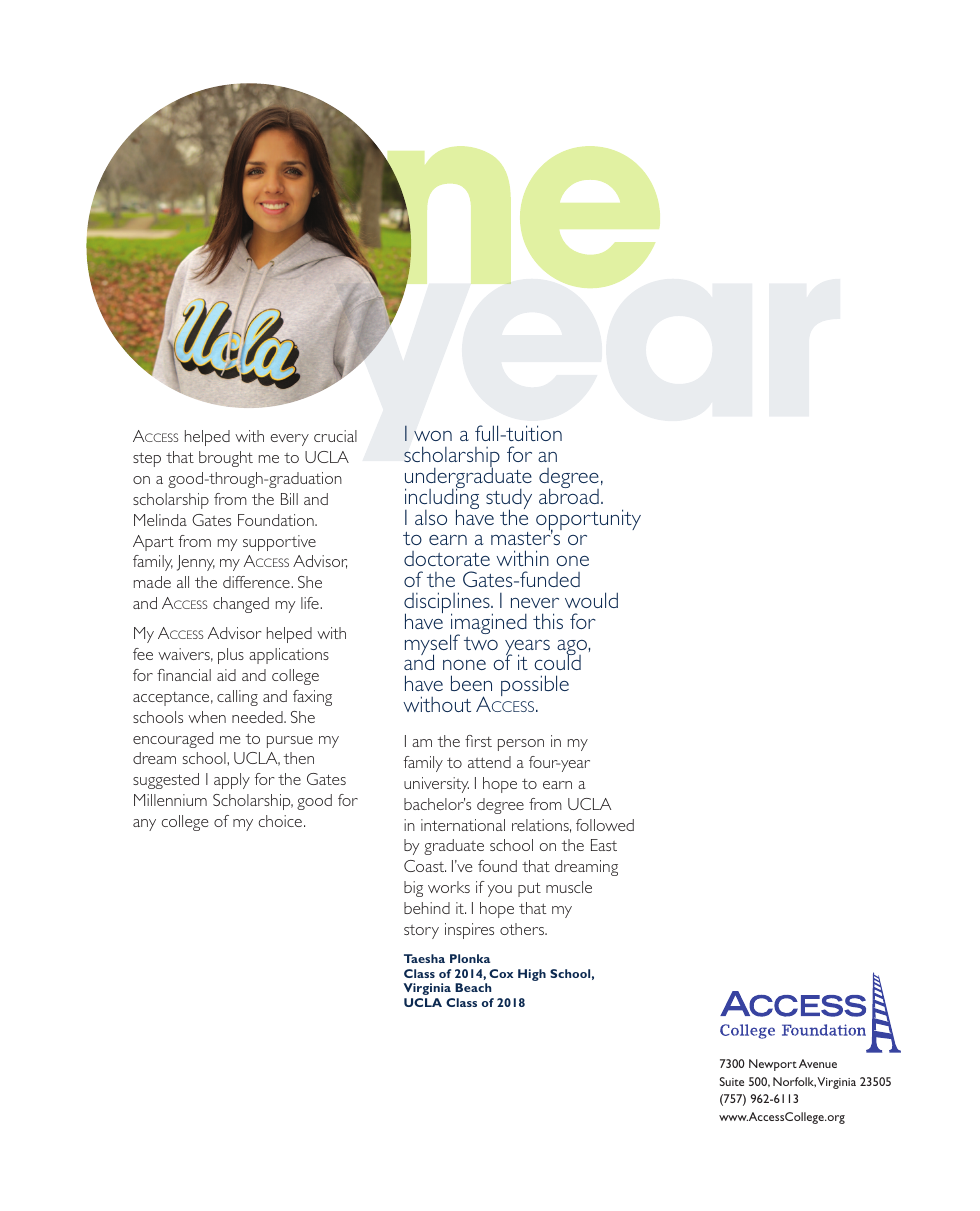  Describe the element at coordinates (569, 495) in the image. I see `abroad` at that location.
